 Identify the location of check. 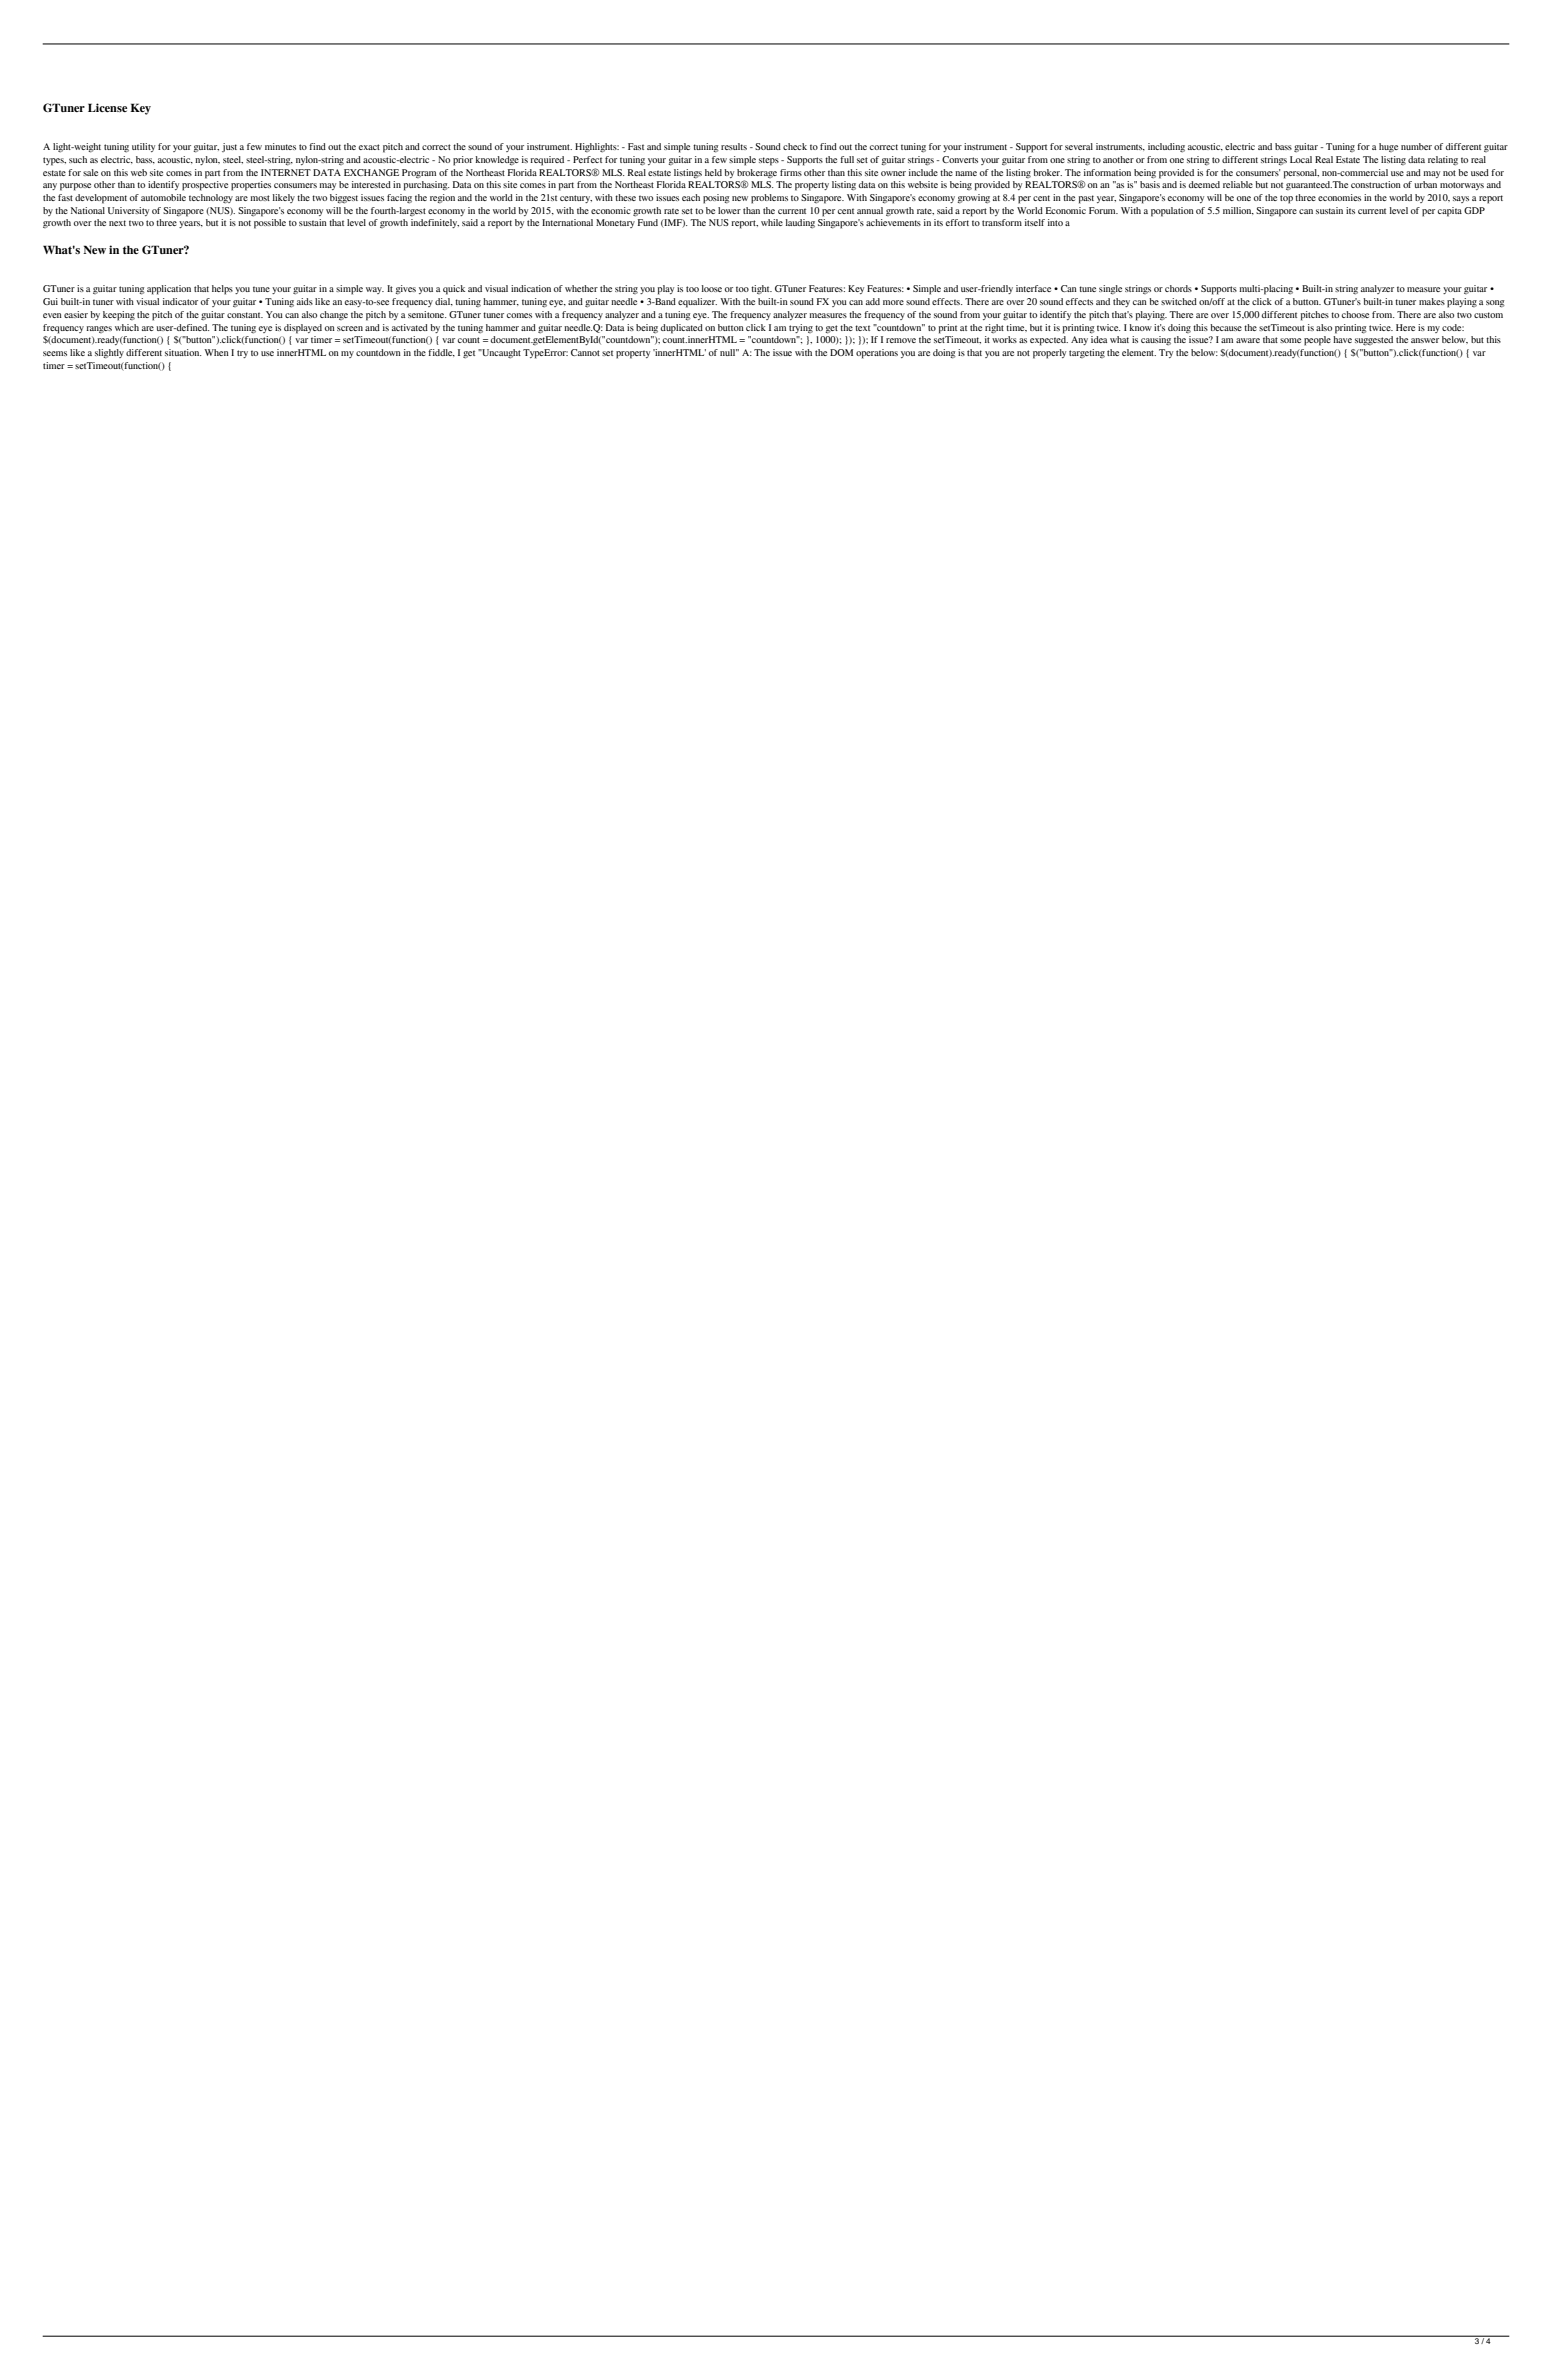
(795, 146).
